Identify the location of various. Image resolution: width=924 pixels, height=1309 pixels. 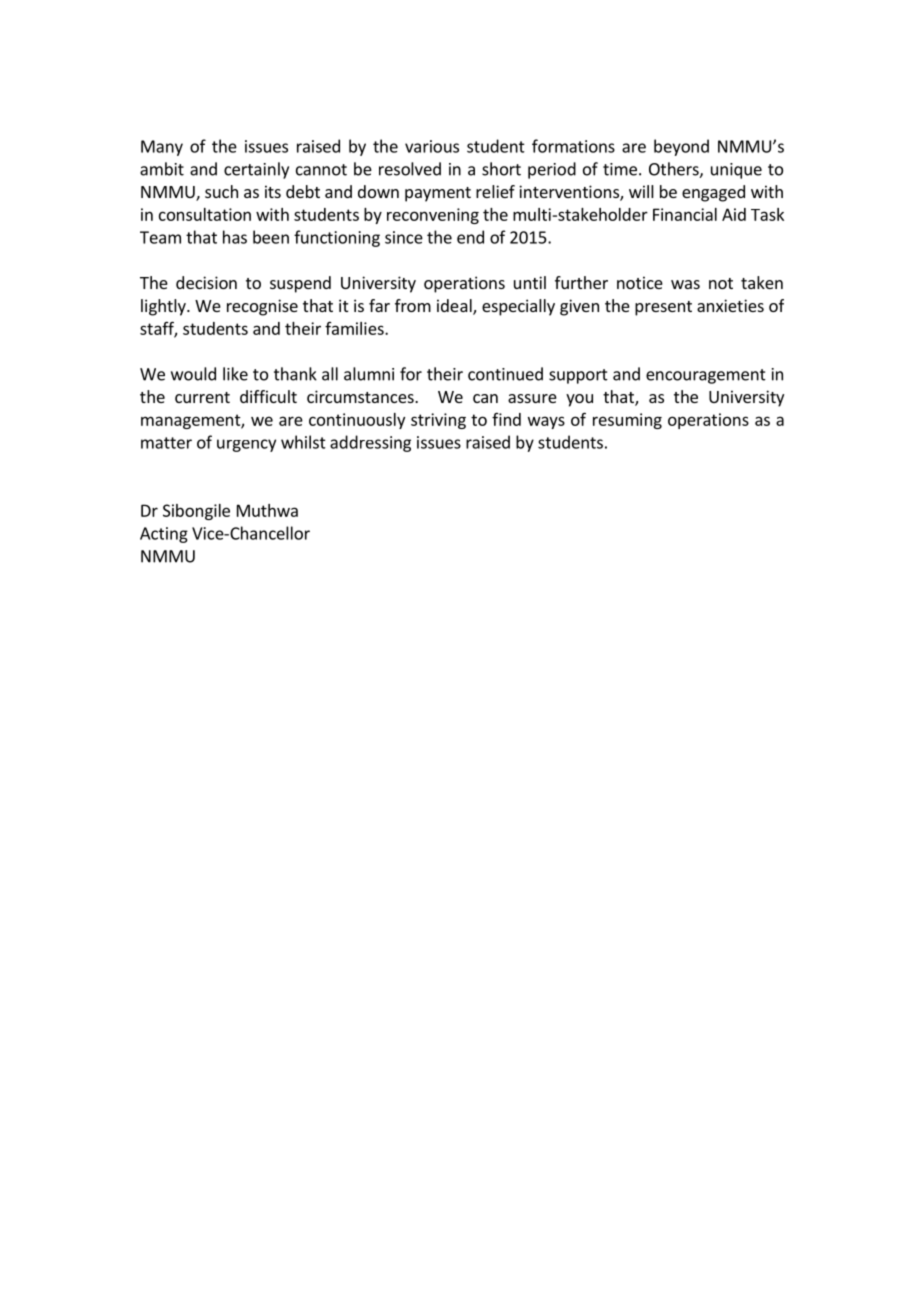
(432, 146).
